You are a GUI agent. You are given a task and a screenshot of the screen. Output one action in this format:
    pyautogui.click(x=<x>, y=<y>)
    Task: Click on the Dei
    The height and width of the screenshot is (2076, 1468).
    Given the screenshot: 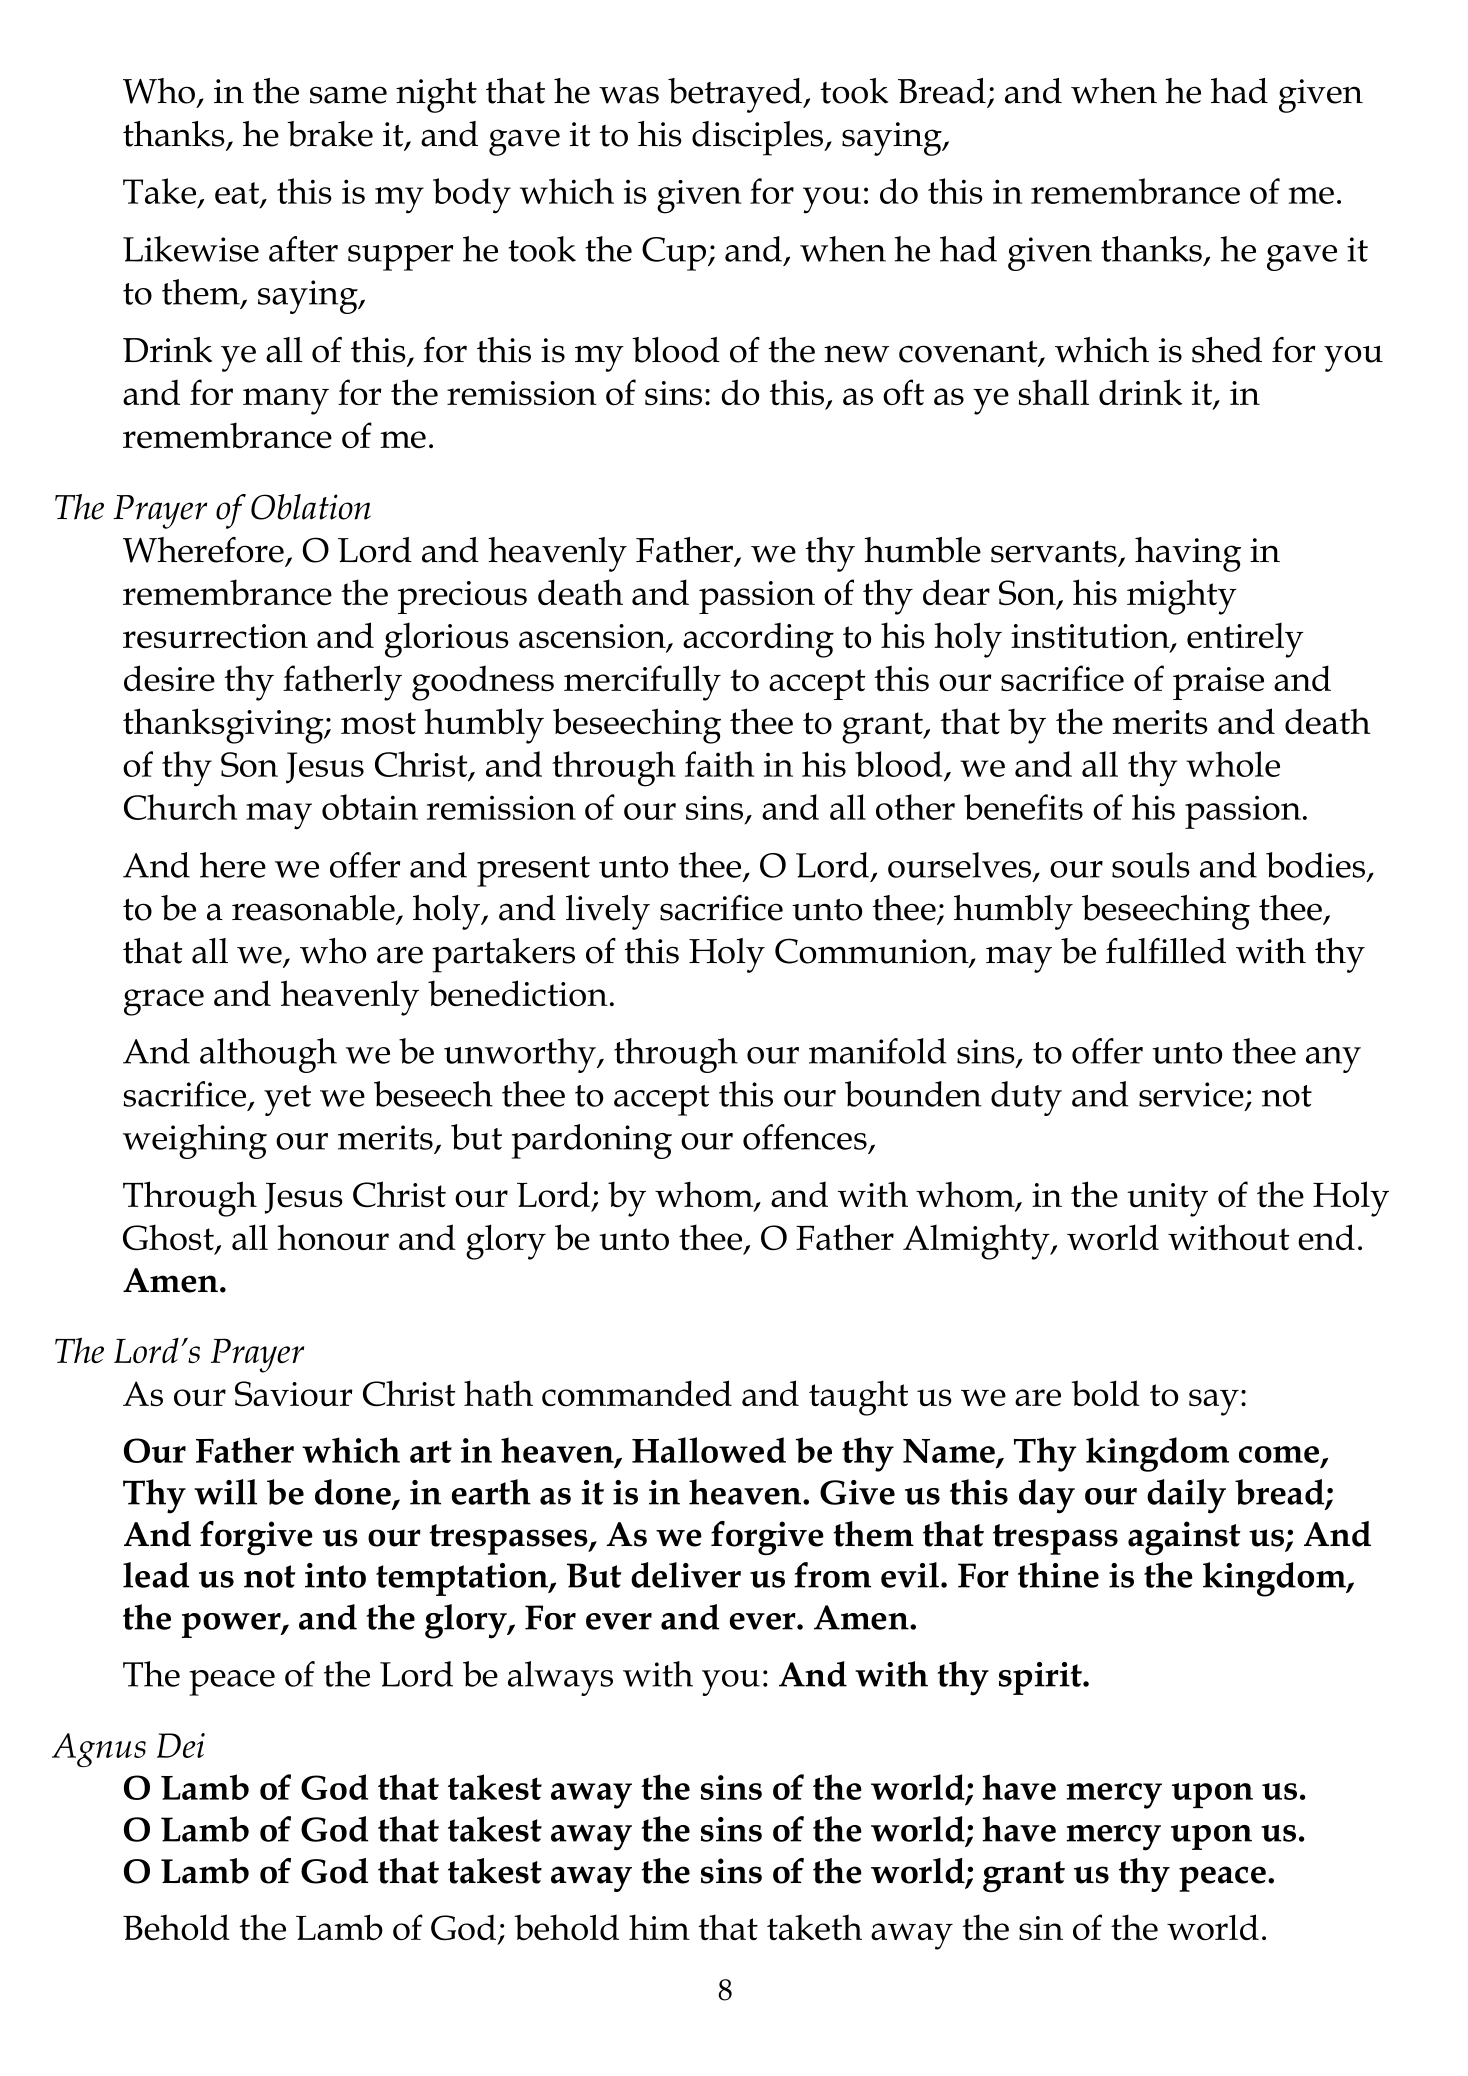 What is the action you would take?
    pyautogui.click(x=181, y=1745)
